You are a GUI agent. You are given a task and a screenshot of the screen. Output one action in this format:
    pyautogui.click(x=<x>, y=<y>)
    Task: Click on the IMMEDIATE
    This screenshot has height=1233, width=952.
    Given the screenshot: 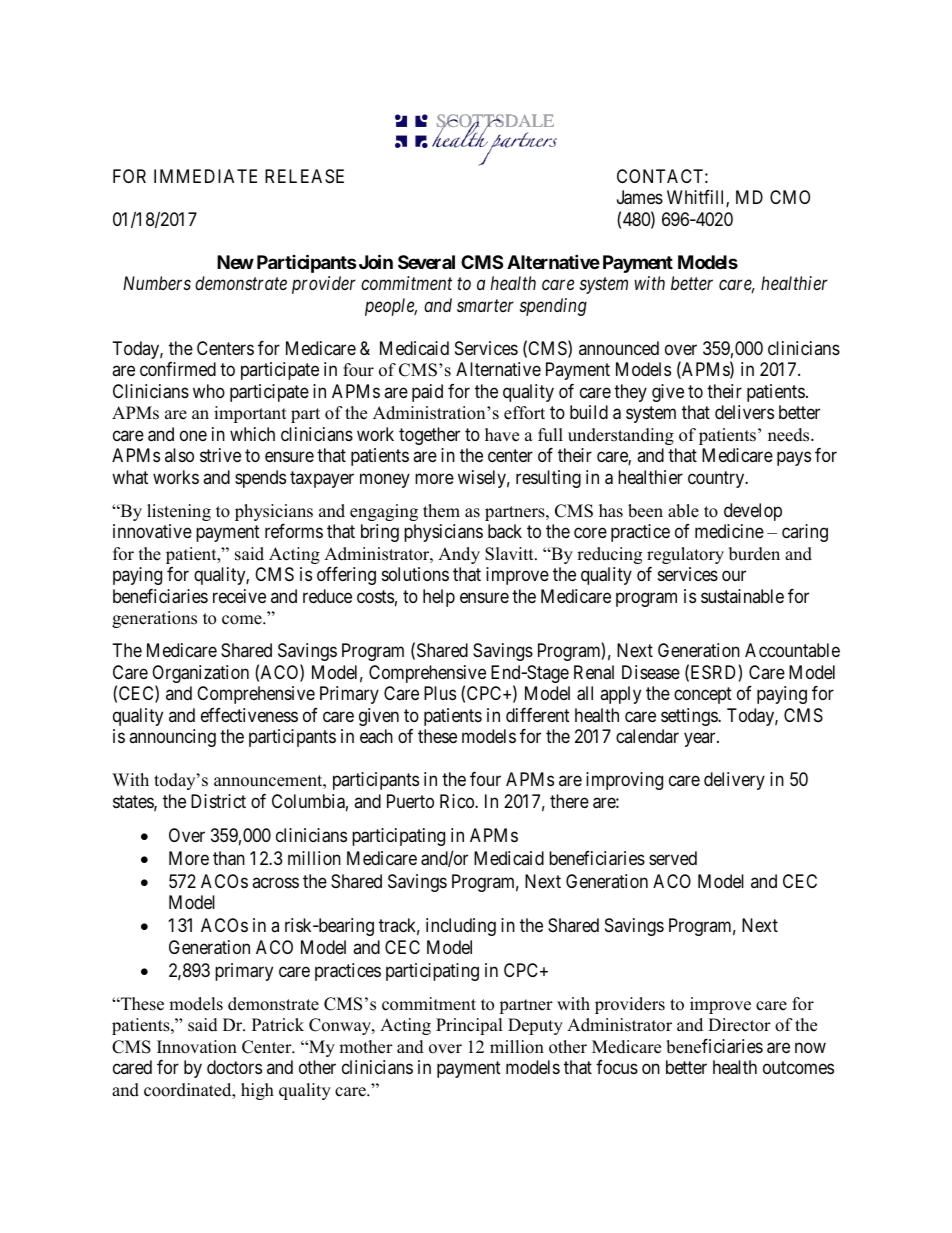 What is the action you would take?
    pyautogui.click(x=205, y=176)
